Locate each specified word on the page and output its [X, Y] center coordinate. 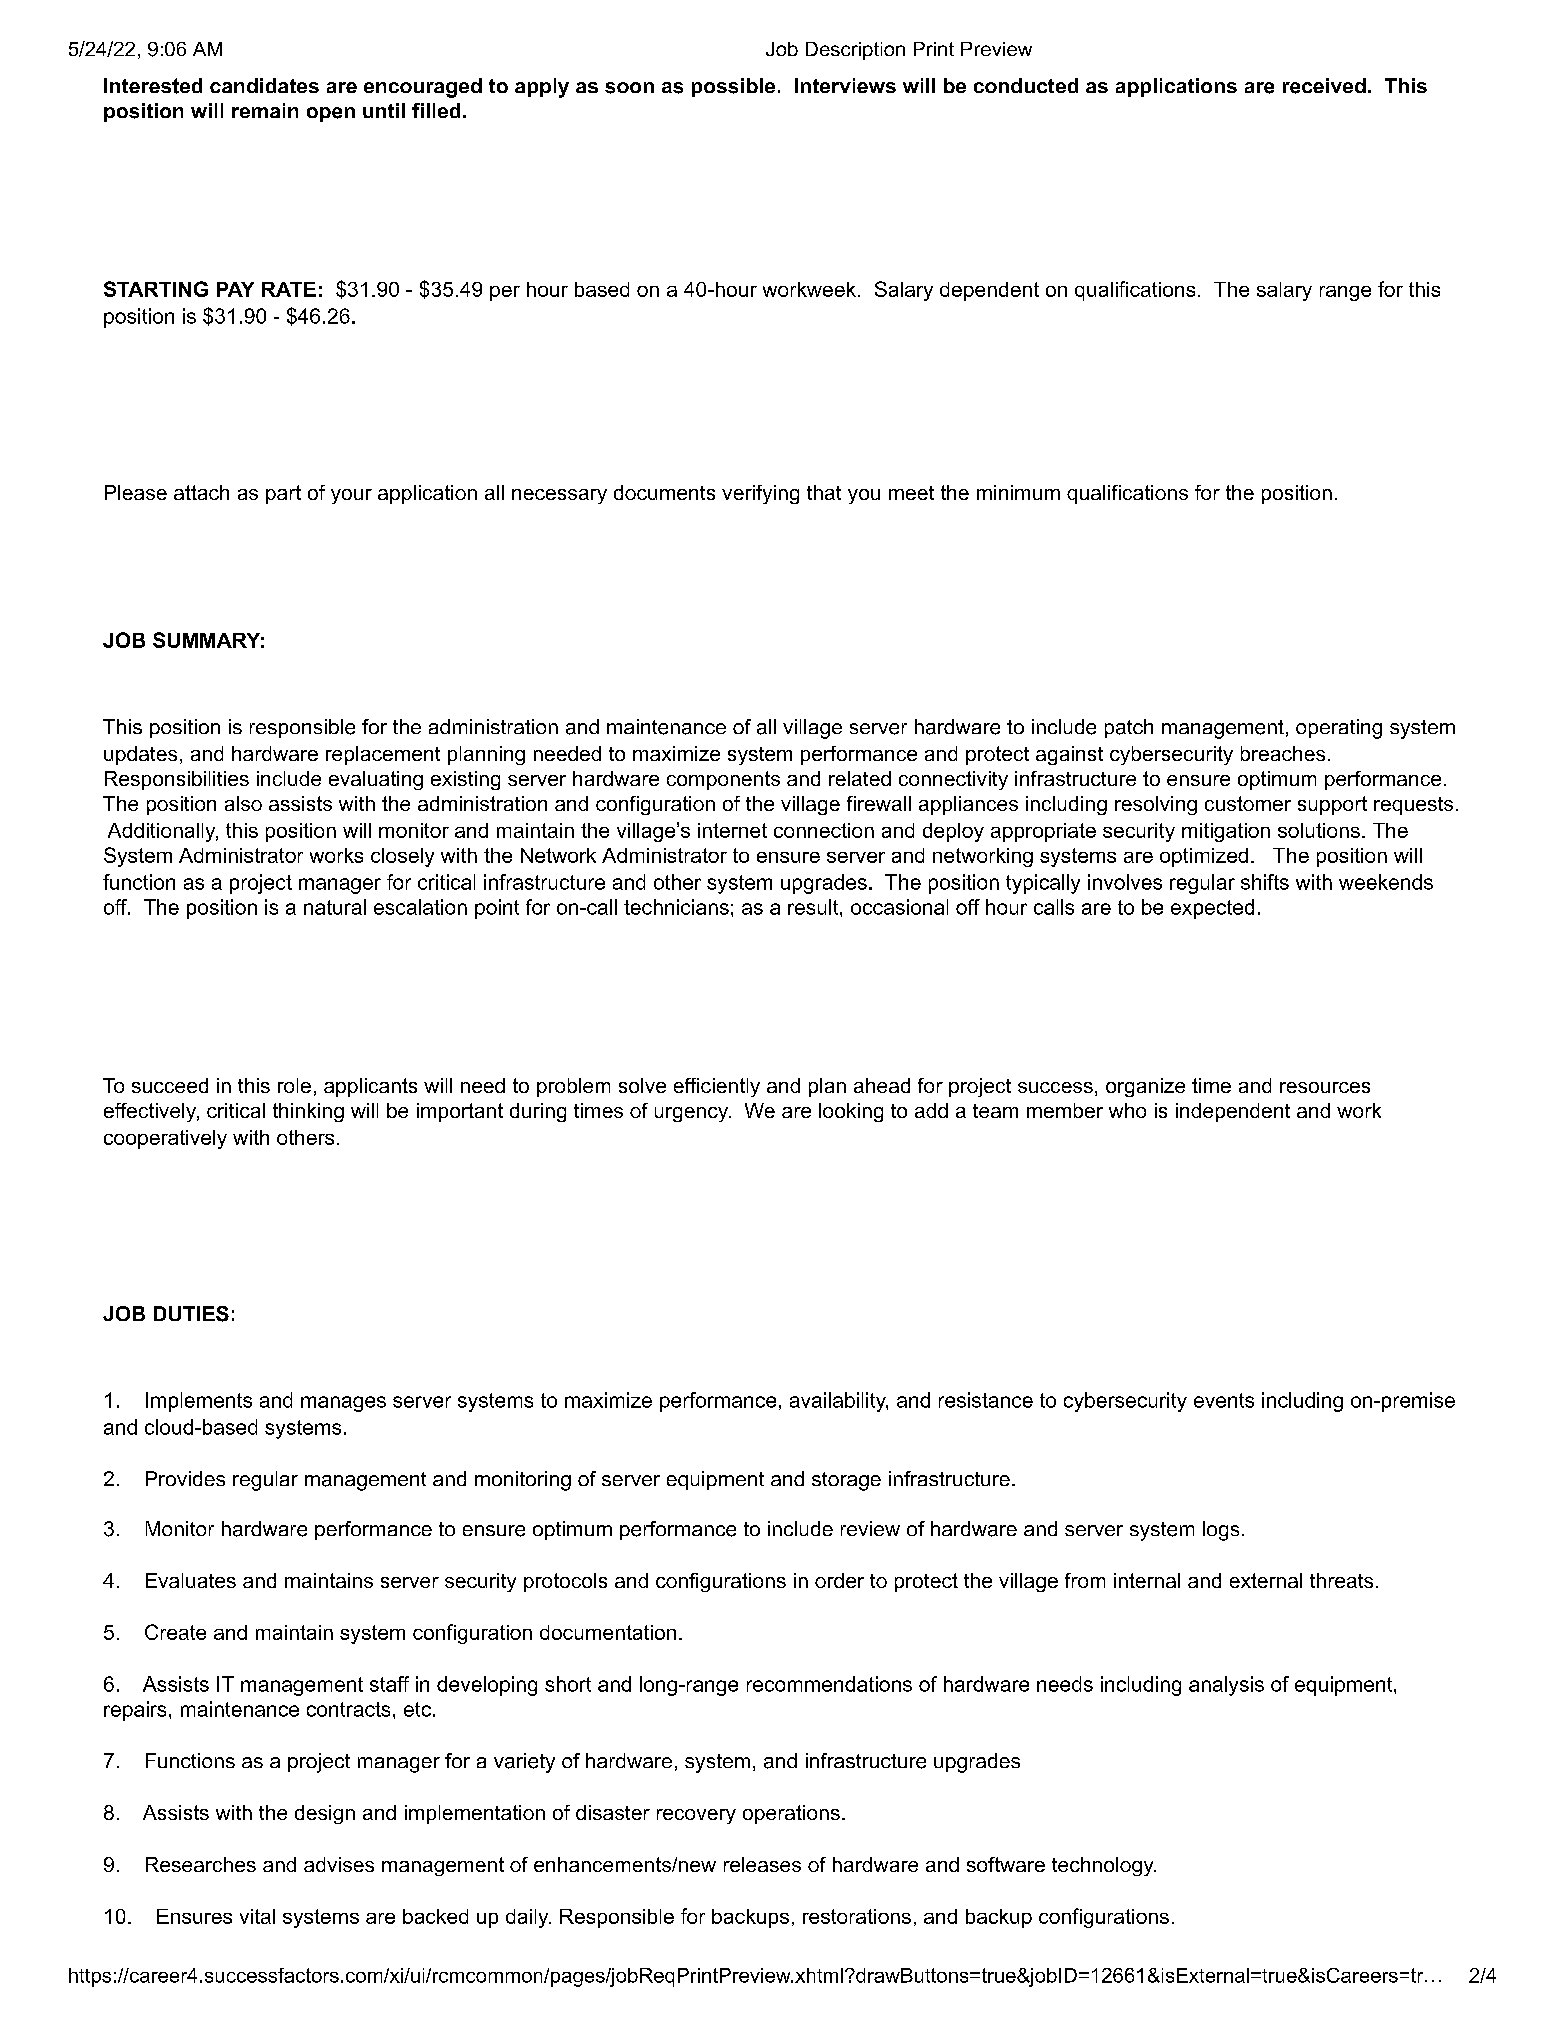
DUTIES [191, 1314]
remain [265, 110]
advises [339, 1864]
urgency [692, 1114]
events [1224, 1400]
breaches [1283, 753]
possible [733, 87]
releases [762, 1864]
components [723, 780]
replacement [383, 755]
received [1324, 86]
